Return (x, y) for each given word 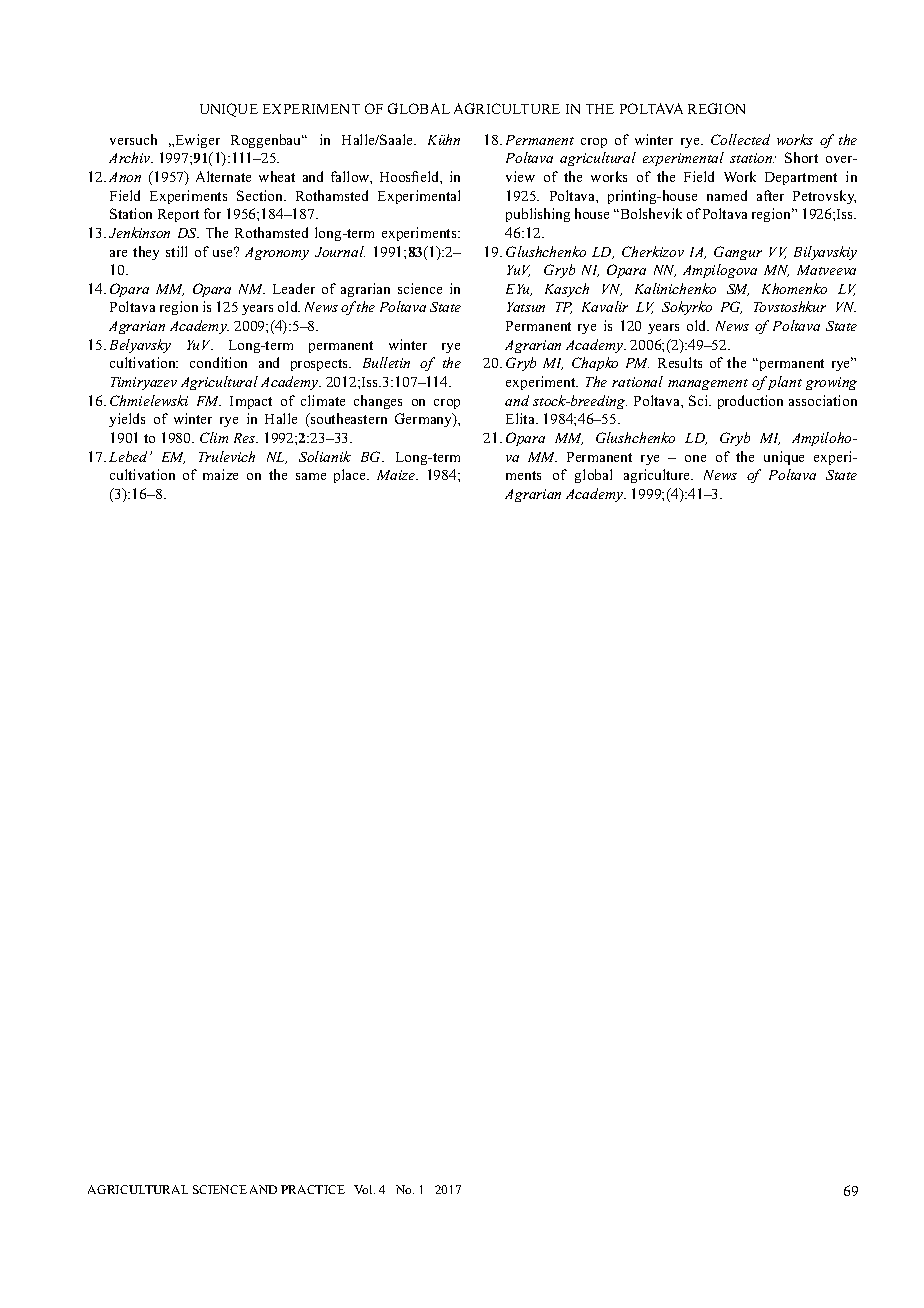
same (311, 476)
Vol (364, 1189)
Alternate (223, 176)
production (750, 402)
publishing (538, 215)
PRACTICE (313, 1189)
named (727, 195)
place (351, 476)
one (695, 458)
